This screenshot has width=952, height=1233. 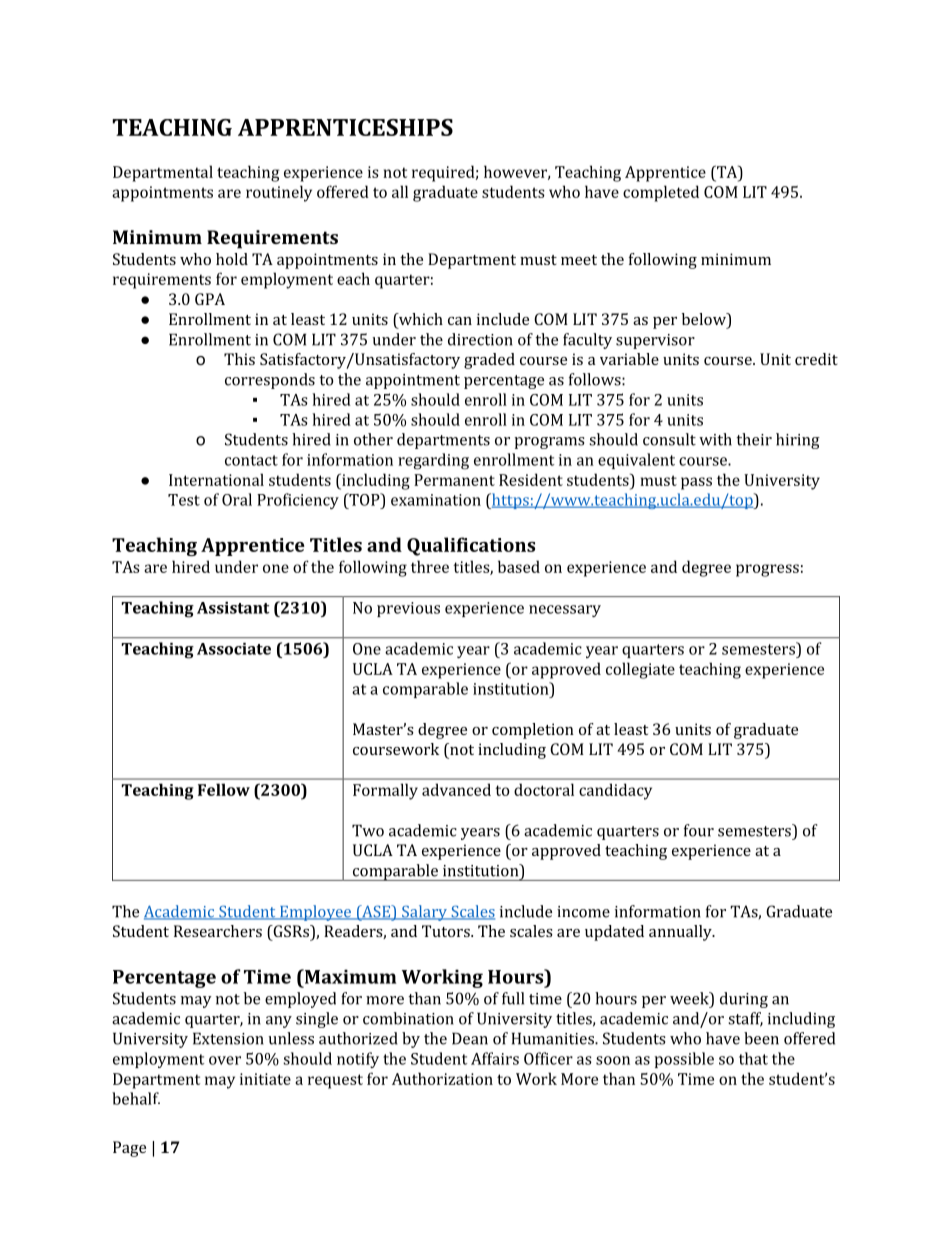 I want to click on Salary, so click(x=424, y=913).
